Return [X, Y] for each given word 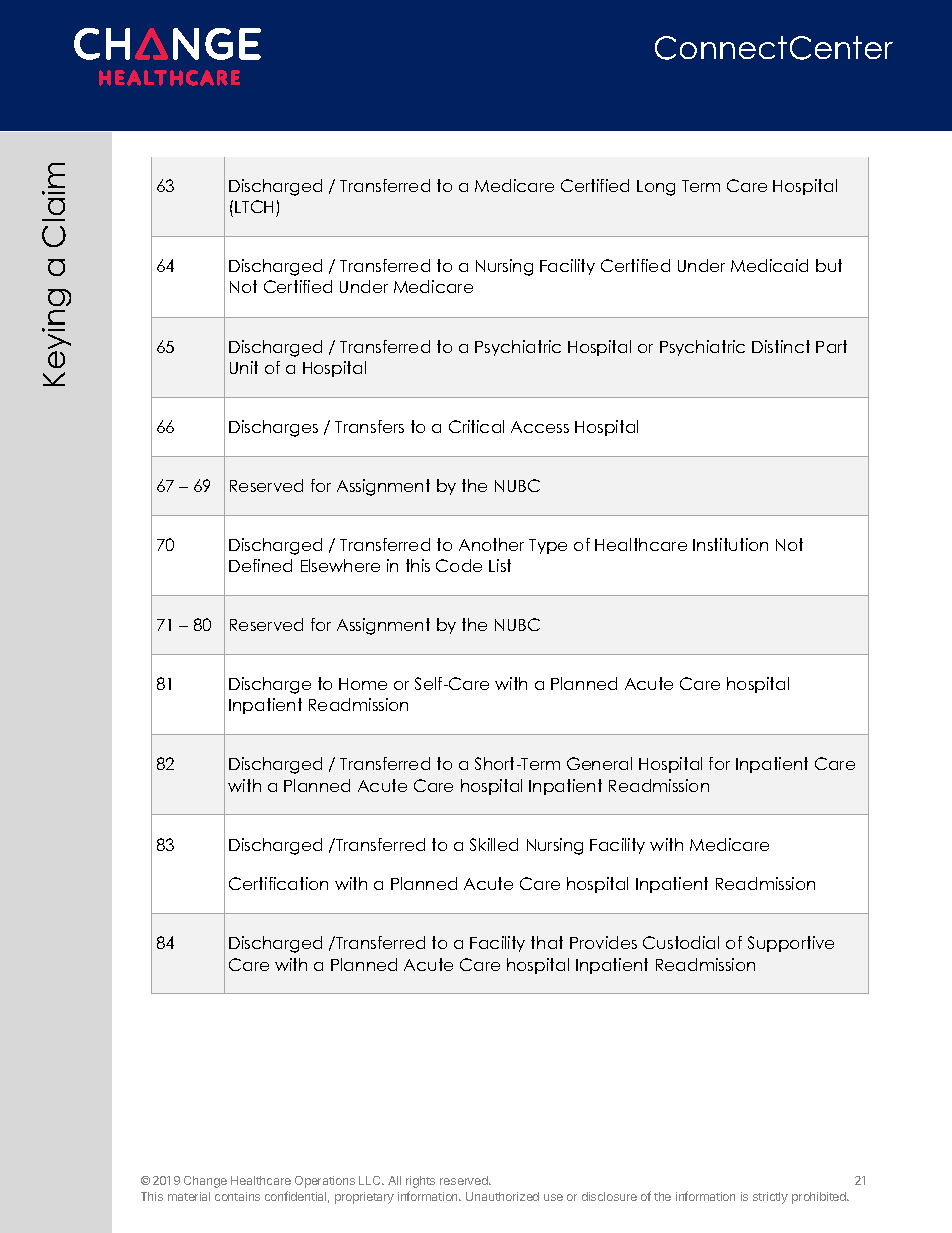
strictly [770, 1198]
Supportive [791, 944]
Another [491, 544]
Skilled [494, 844]
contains [237, 1196]
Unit [244, 367]
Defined [260, 565]
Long [656, 188]
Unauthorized [502, 1196]
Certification [278, 883]
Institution [730, 544]
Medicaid [769, 265]
